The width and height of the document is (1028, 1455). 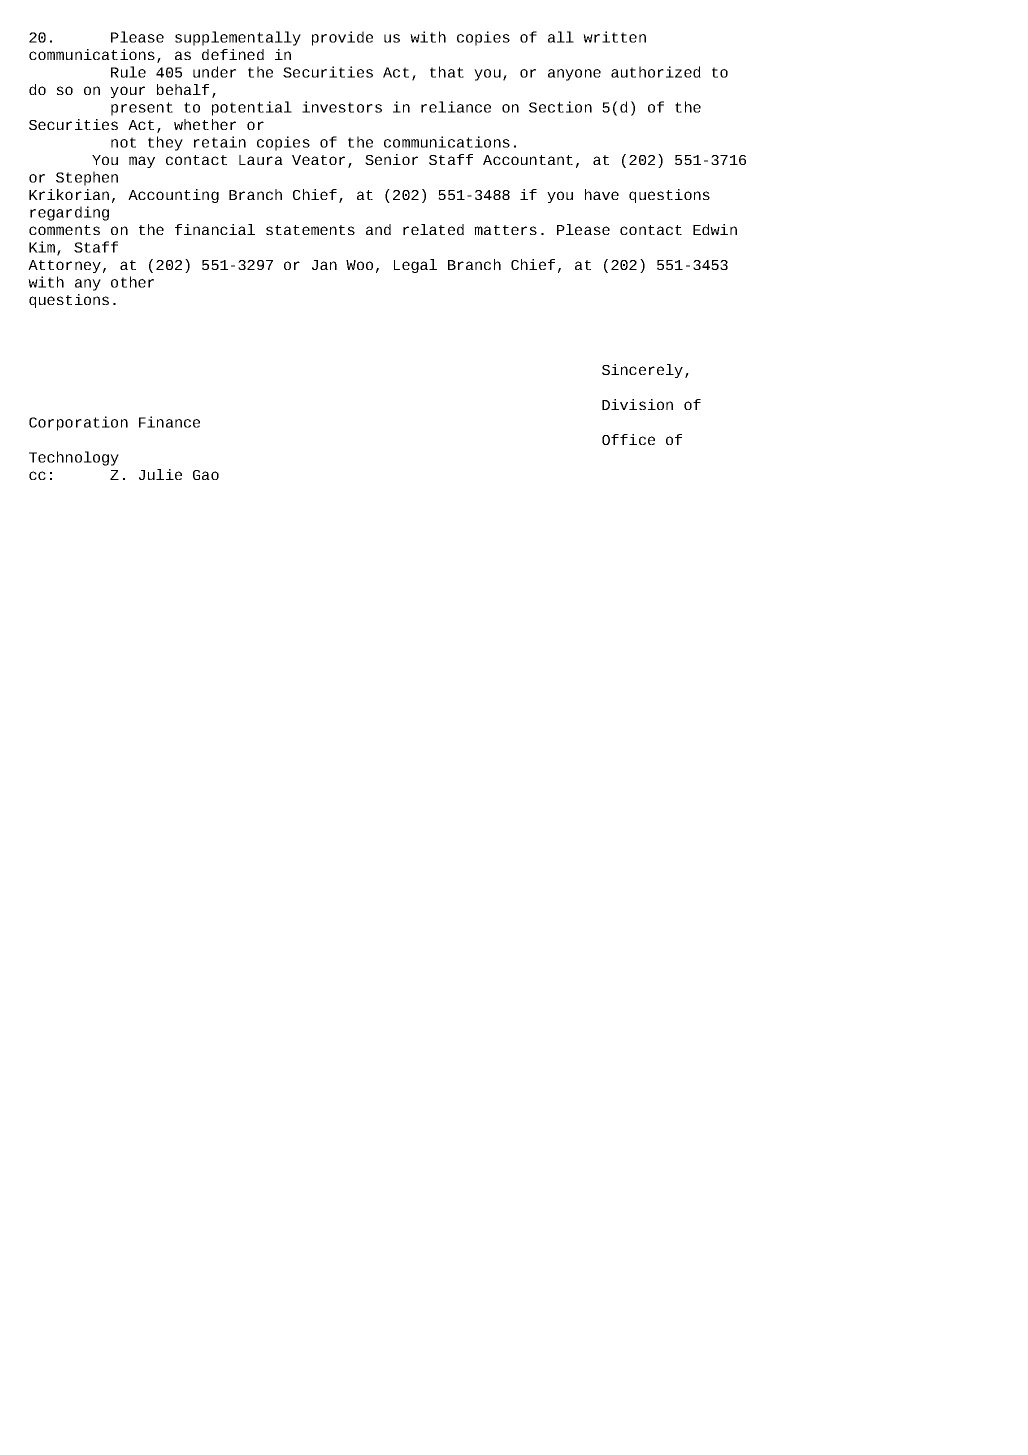 I want to click on Senior, so click(x=391, y=159).
